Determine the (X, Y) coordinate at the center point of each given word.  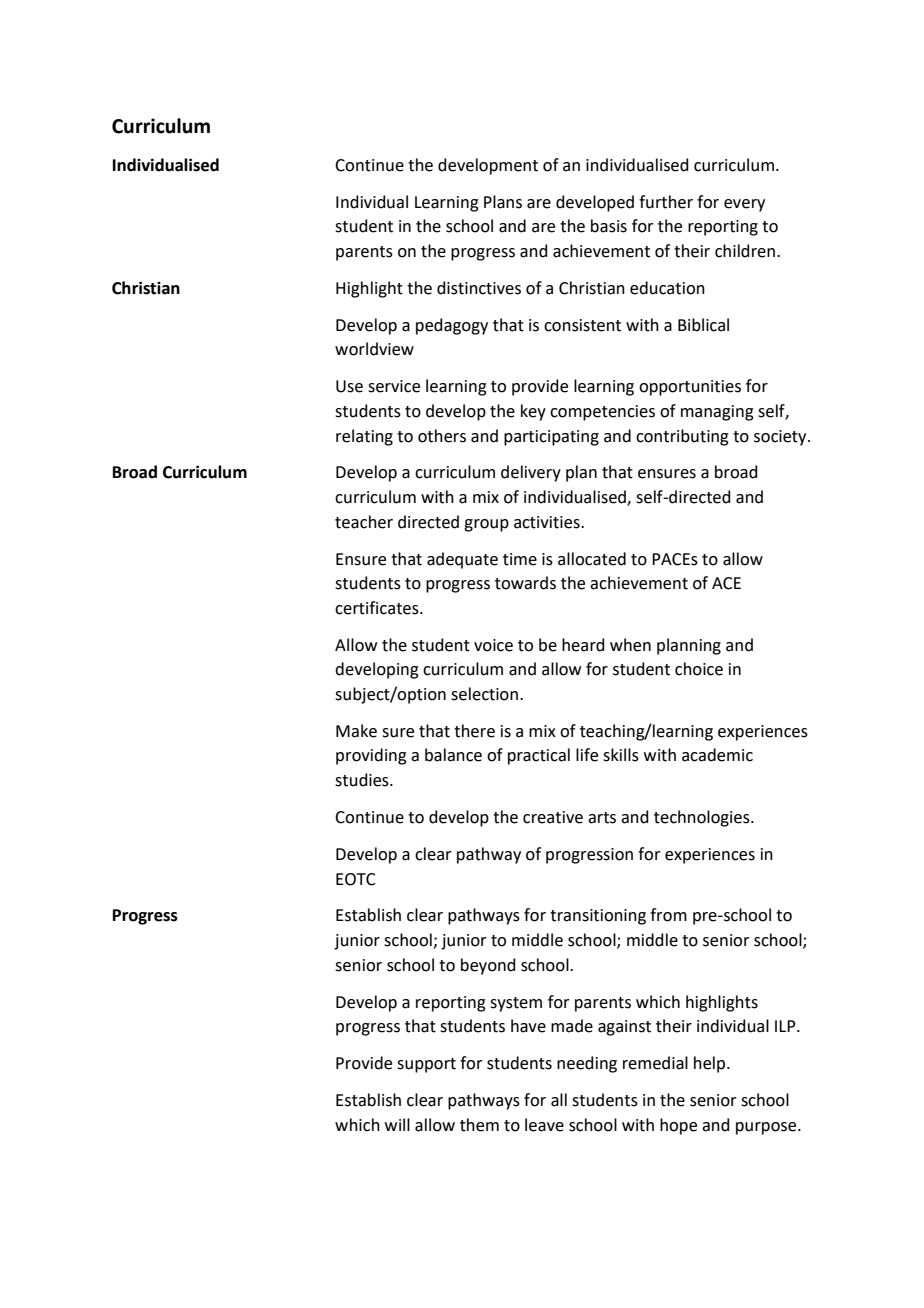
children (745, 251)
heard (583, 645)
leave (544, 1125)
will (397, 1124)
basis (609, 226)
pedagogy (452, 326)
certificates (378, 608)
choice (699, 669)
